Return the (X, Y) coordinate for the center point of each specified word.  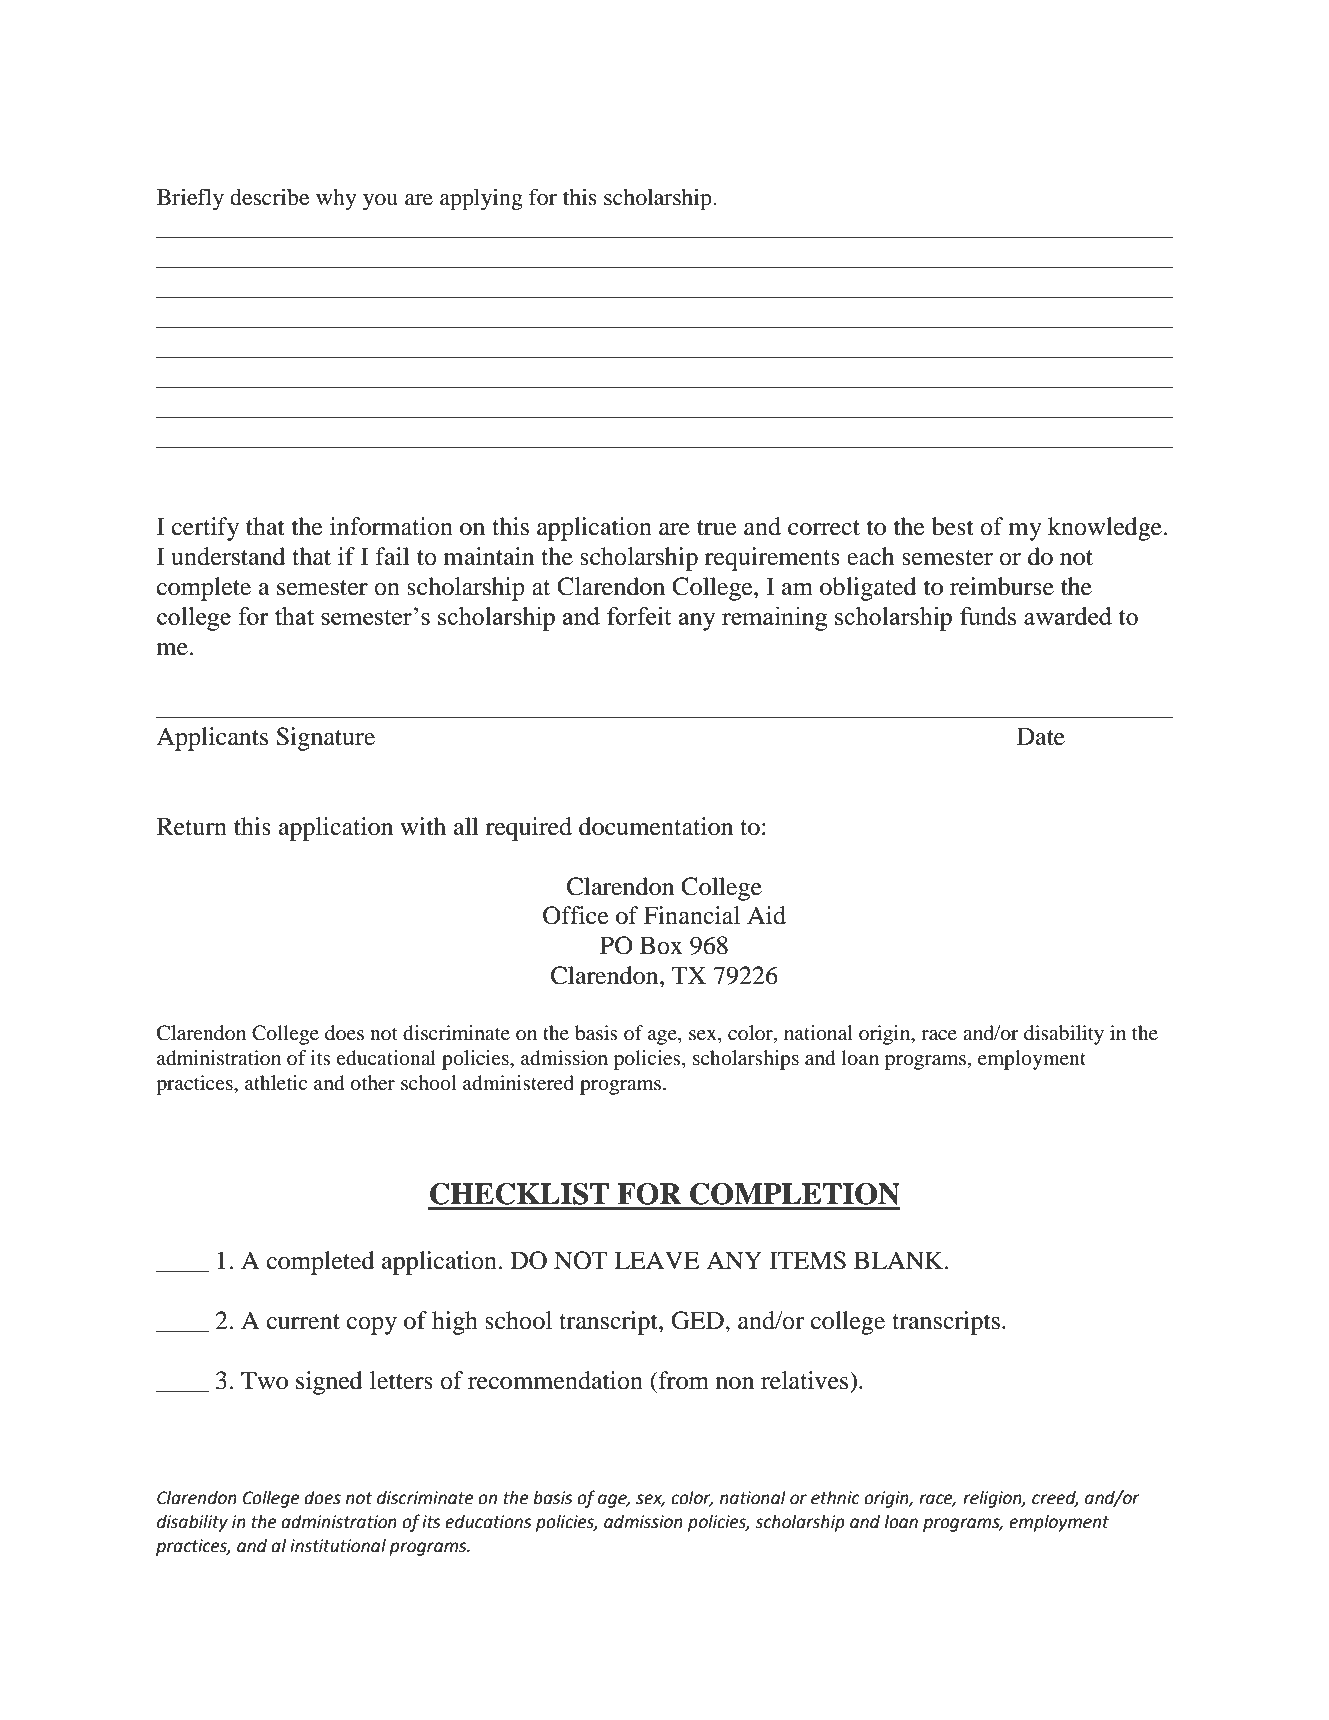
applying (481, 199)
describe (269, 197)
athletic (276, 1082)
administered (518, 1083)
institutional (338, 1546)
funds (988, 615)
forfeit (639, 615)
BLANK (900, 1260)
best (953, 526)
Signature (325, 739)
